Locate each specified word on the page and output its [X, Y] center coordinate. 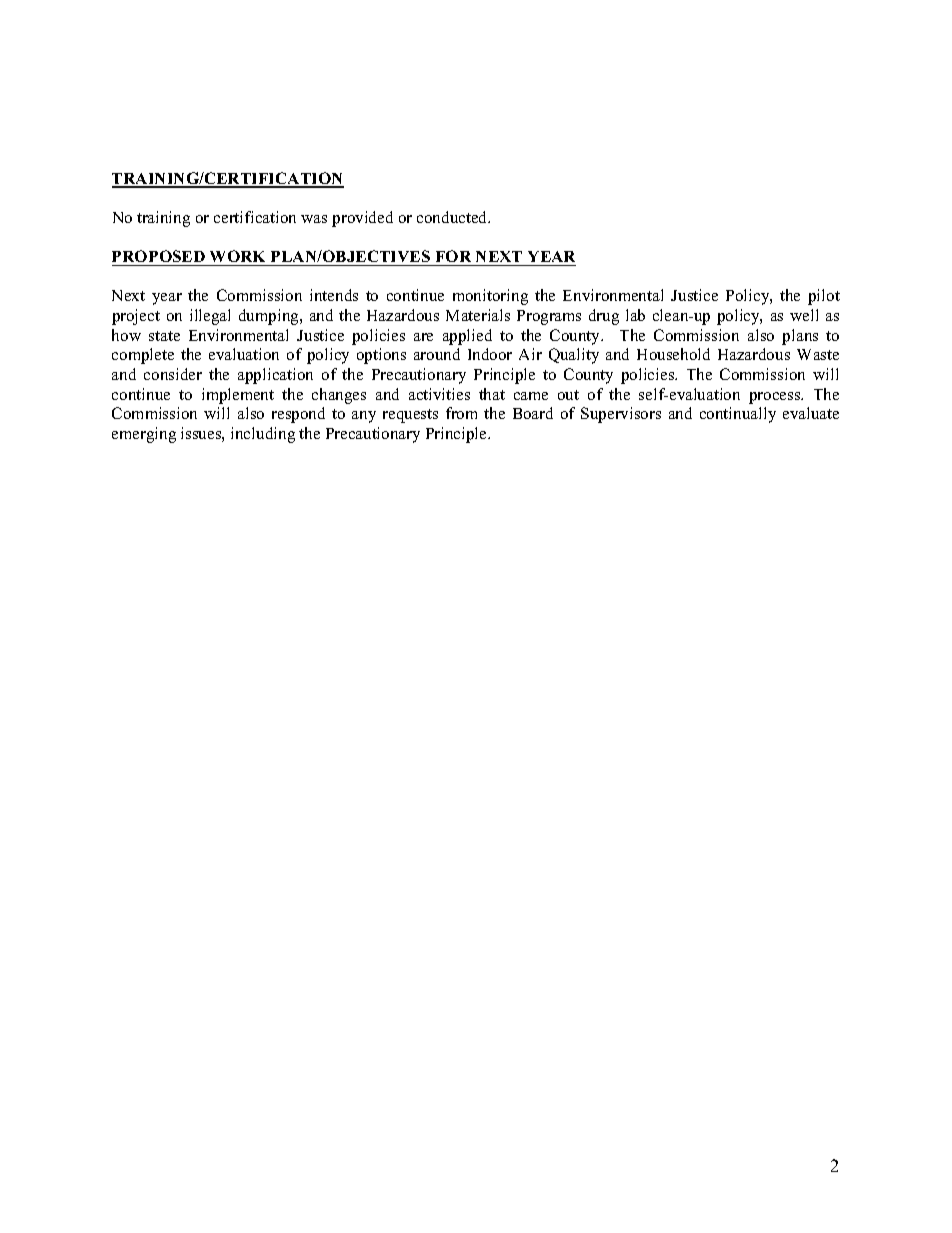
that [492, 394]
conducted [453, 217]
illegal [210, 317]
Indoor [490, 354]
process [776, 398]
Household [673, 354]
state [164, 336]
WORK [238, 258]
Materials [478, 315]
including [263, 435]
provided [362, 219]
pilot [824, 297]
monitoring [490, 297]
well [804, 315]
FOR [453, 258]
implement [238, 396]
